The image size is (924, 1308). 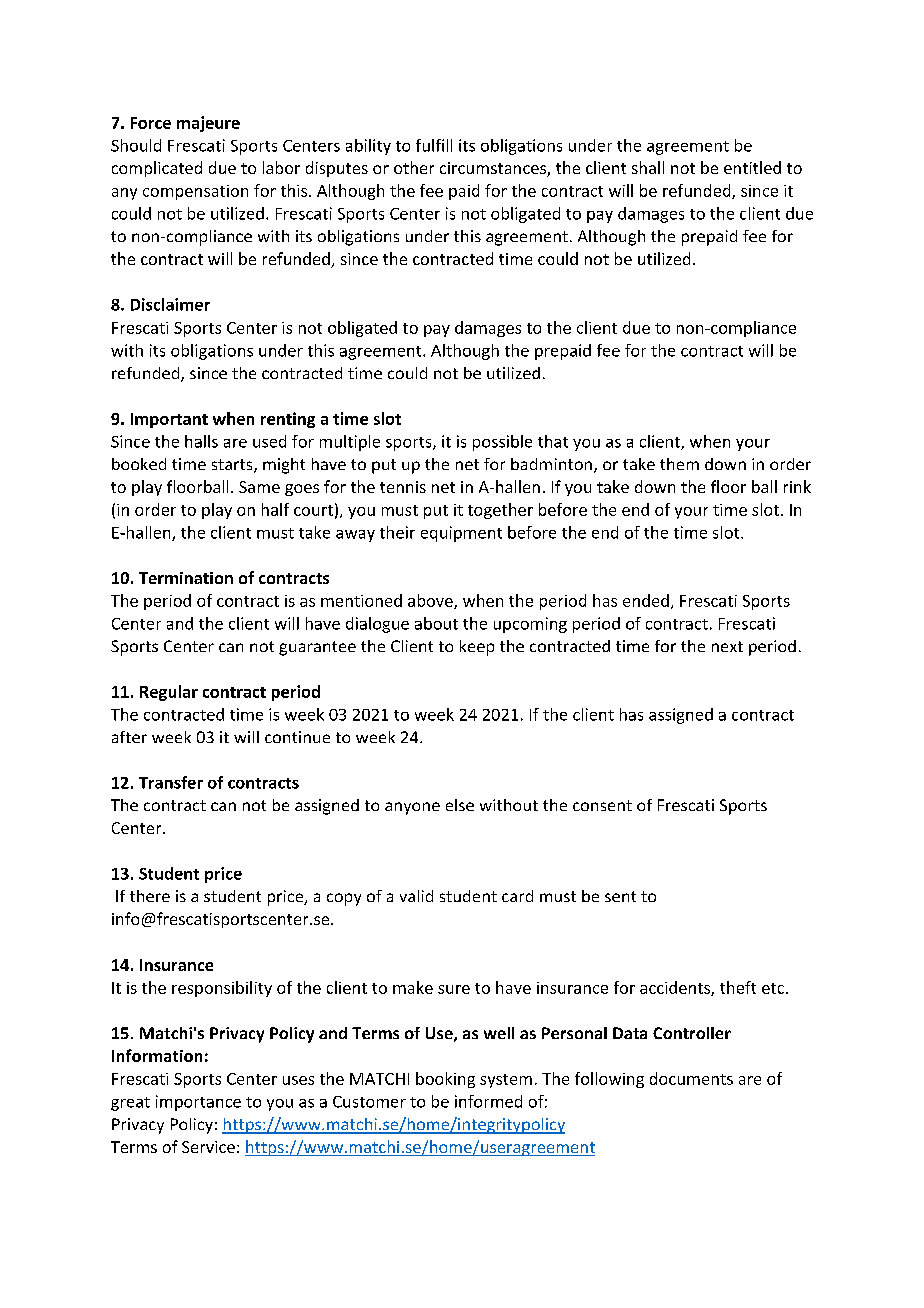 I want to click on them, so click(x=679, y=464).
